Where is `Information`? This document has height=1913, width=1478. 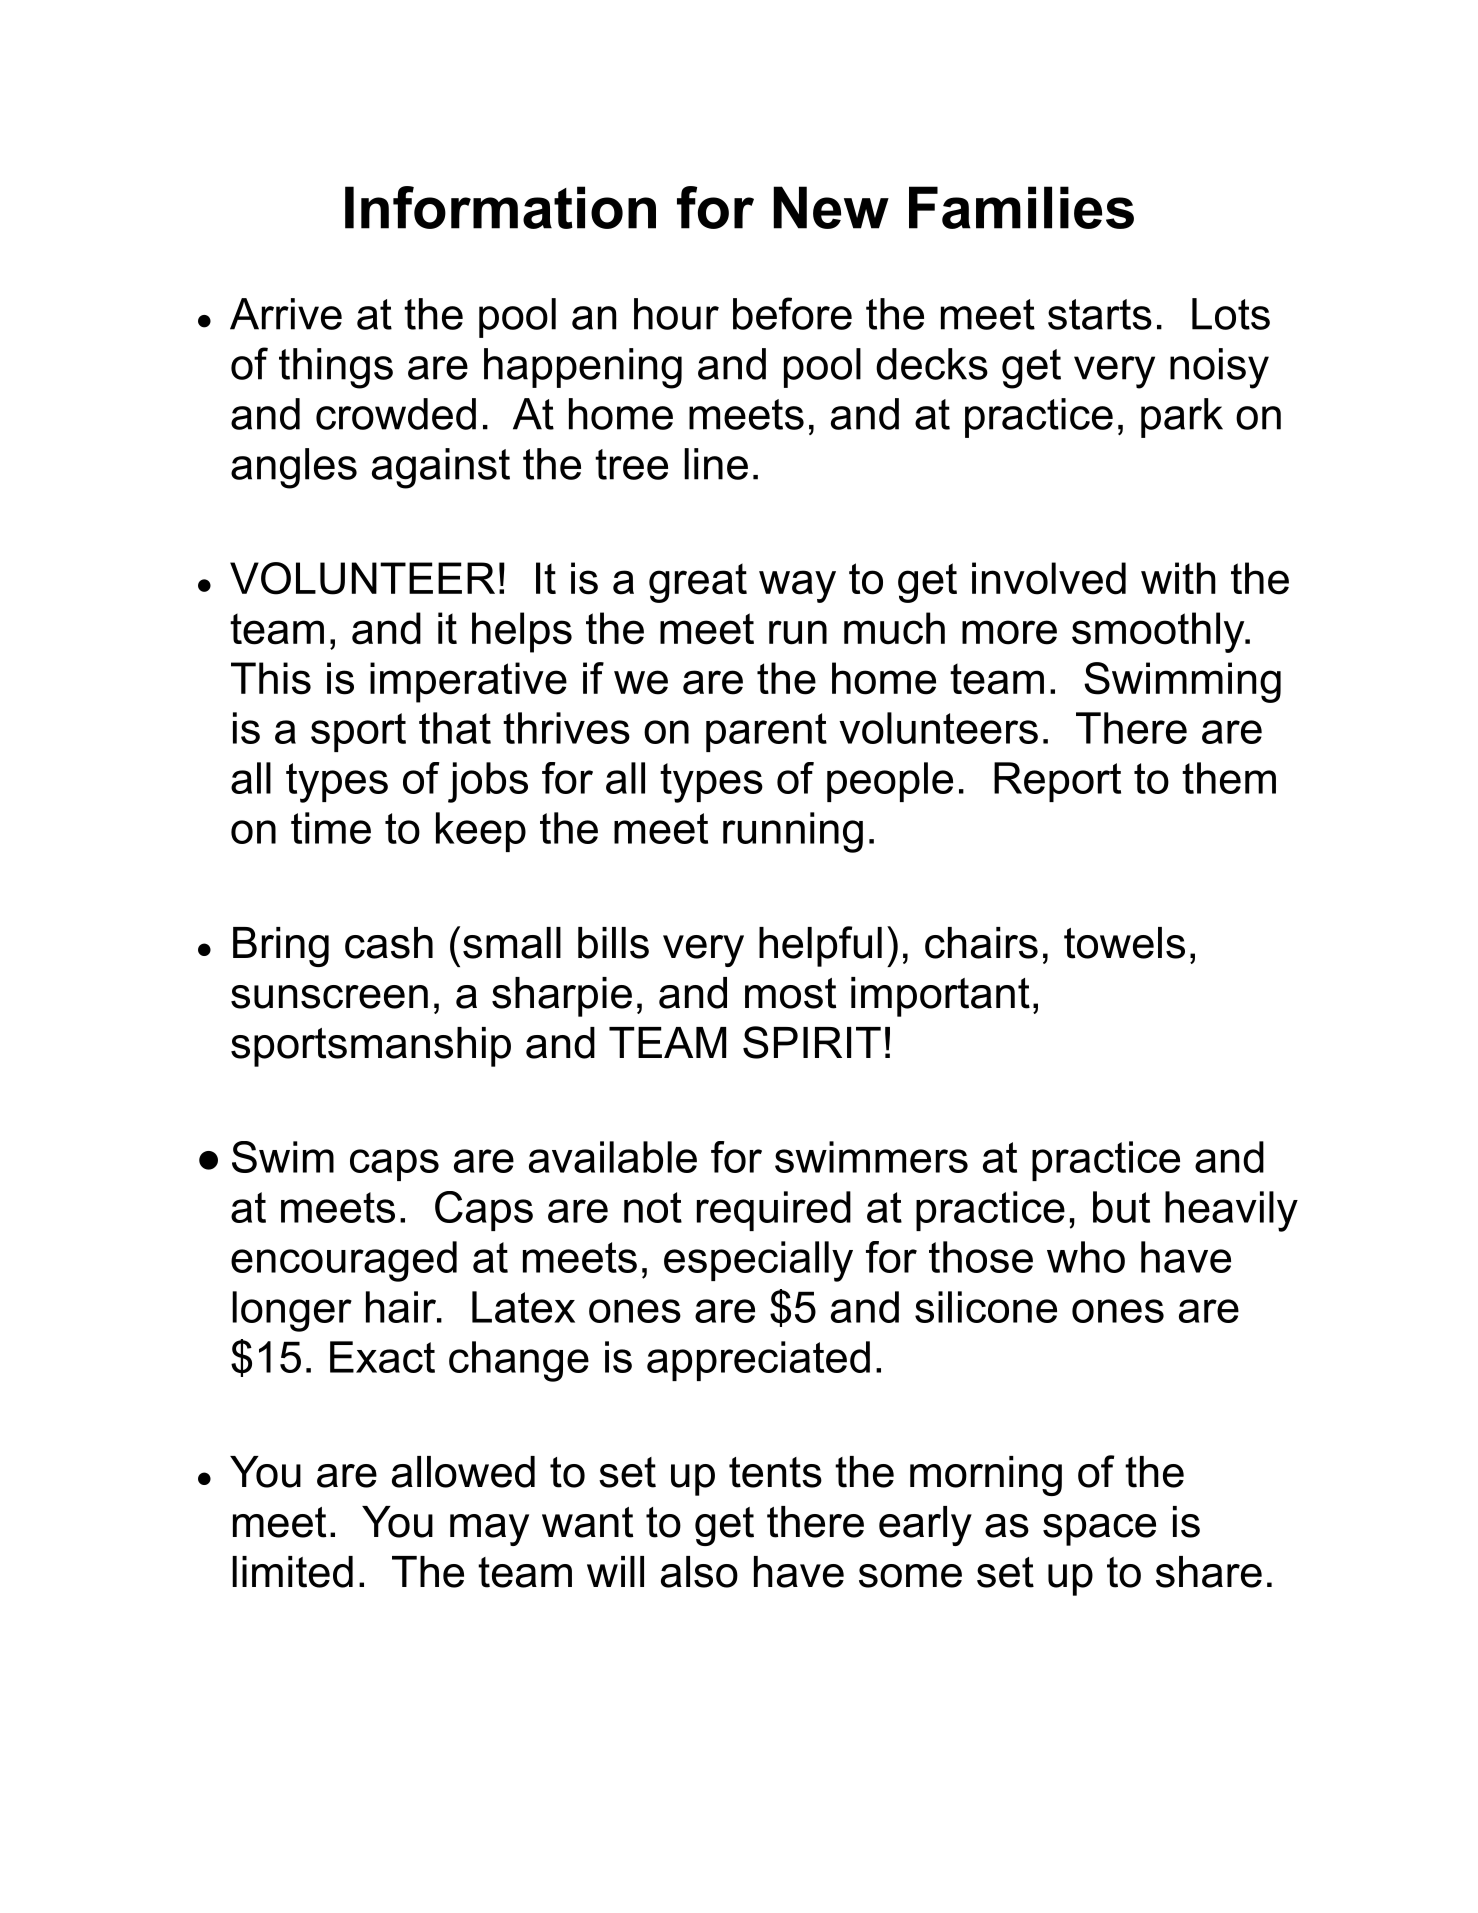 Information is located at coordinates (500, 207).
